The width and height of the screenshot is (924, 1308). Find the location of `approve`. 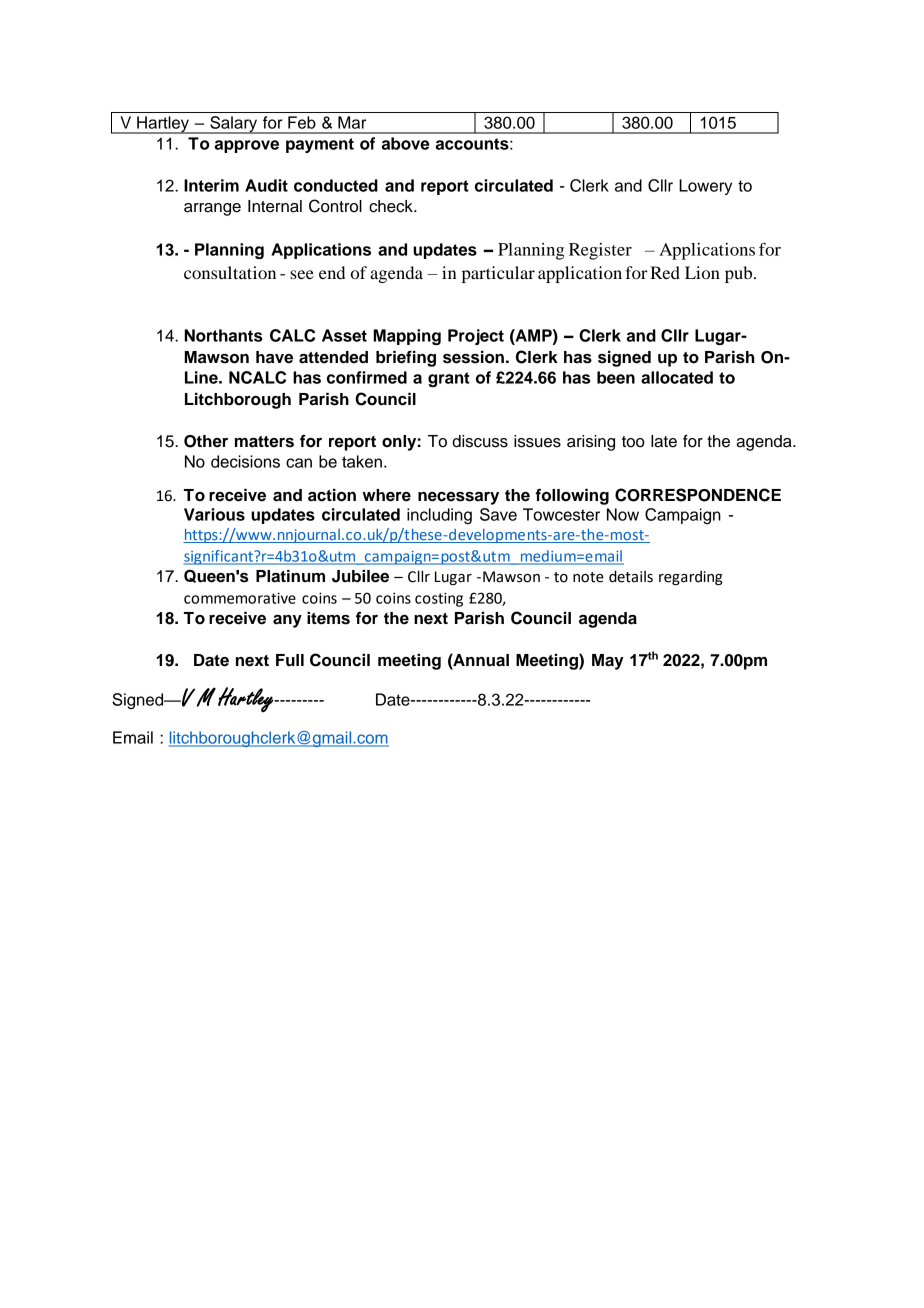

approve is located at coordinates (247, 146).
